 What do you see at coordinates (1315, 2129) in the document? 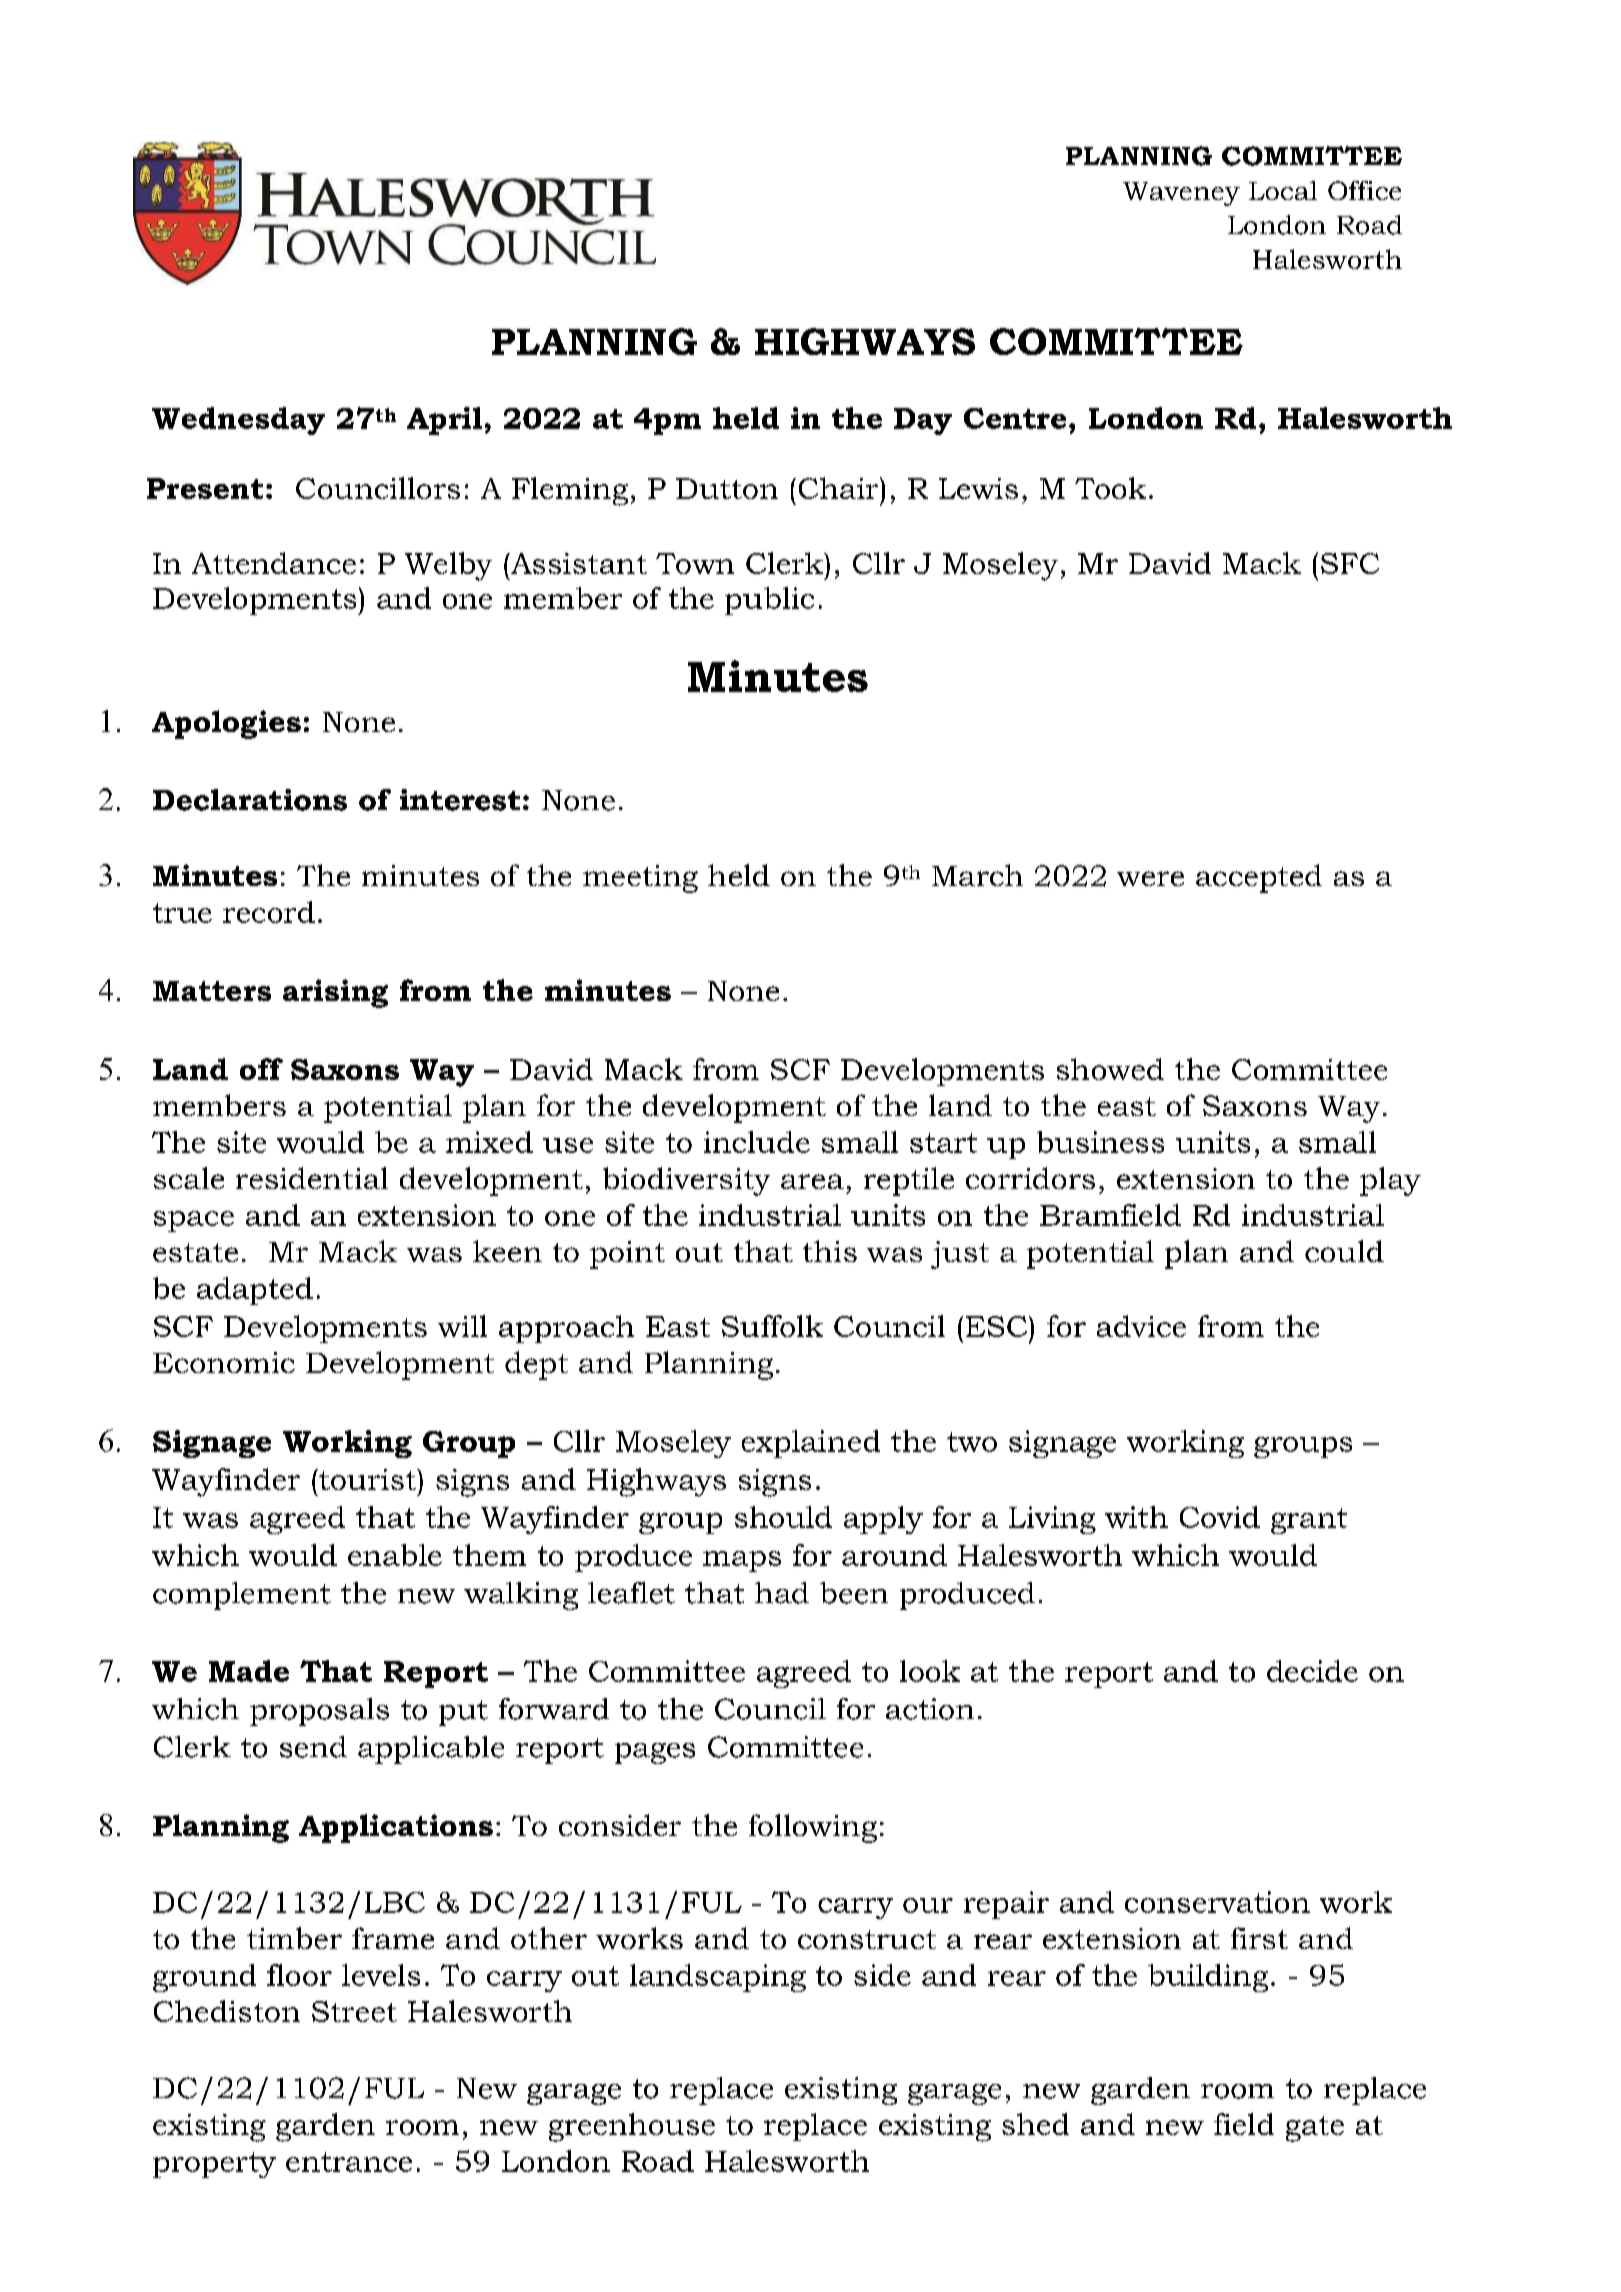
I see `gate` at bounding box center [1315, 2129].
